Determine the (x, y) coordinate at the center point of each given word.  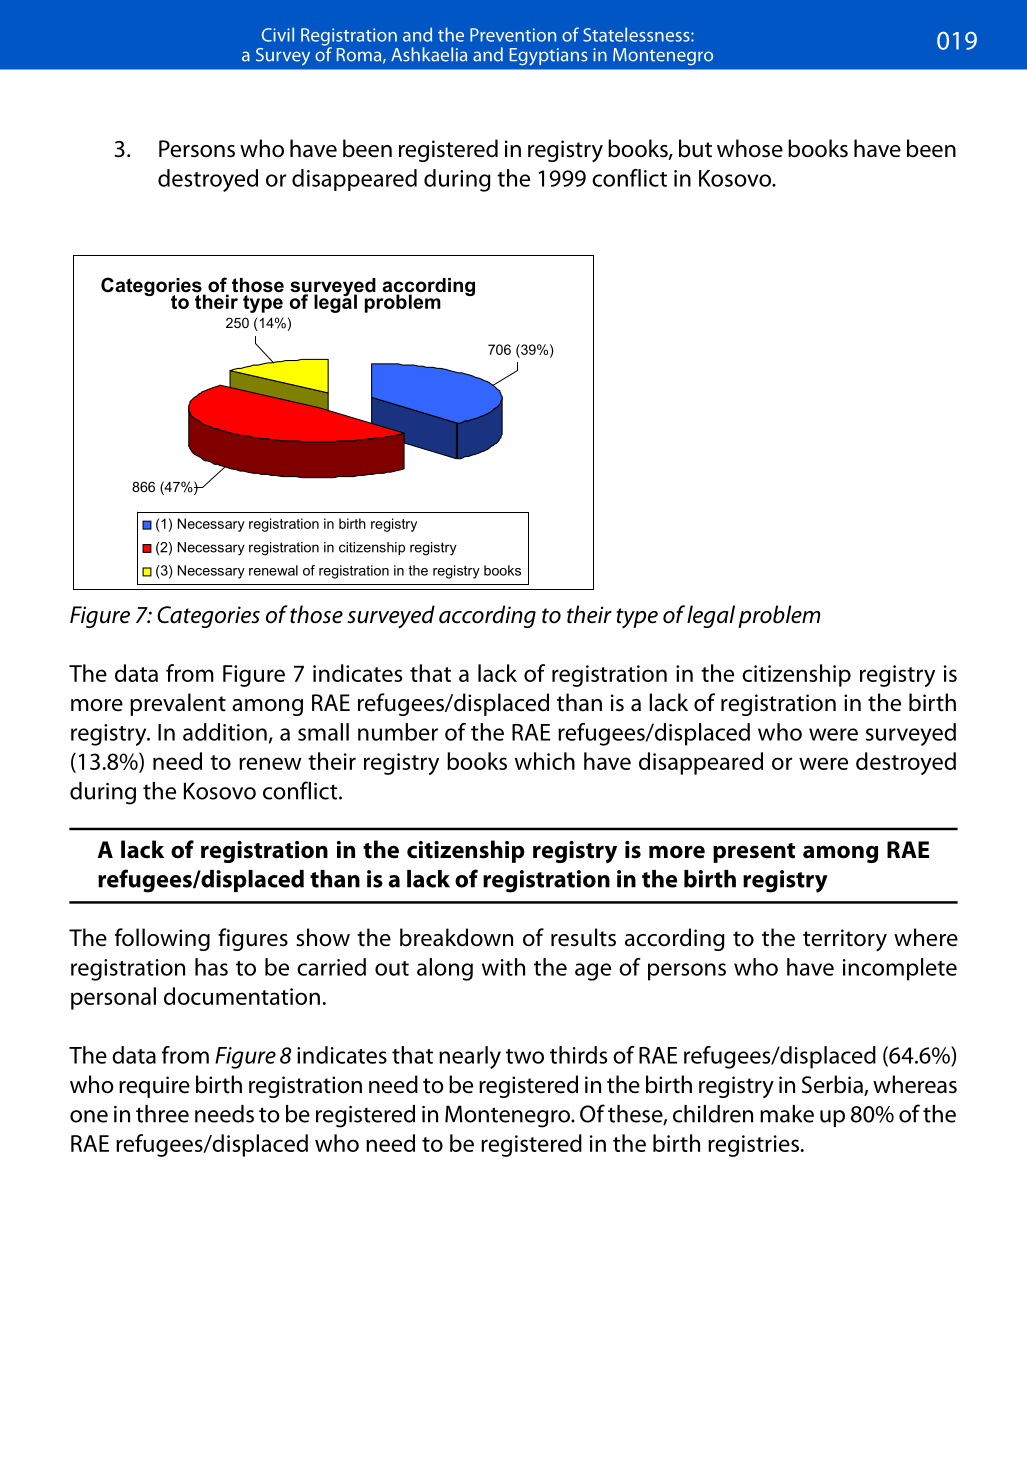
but (695, 148)
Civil (278, 34)
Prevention (513, 35)
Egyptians (549, 57)
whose (750, 148)
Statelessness (637, 34)
